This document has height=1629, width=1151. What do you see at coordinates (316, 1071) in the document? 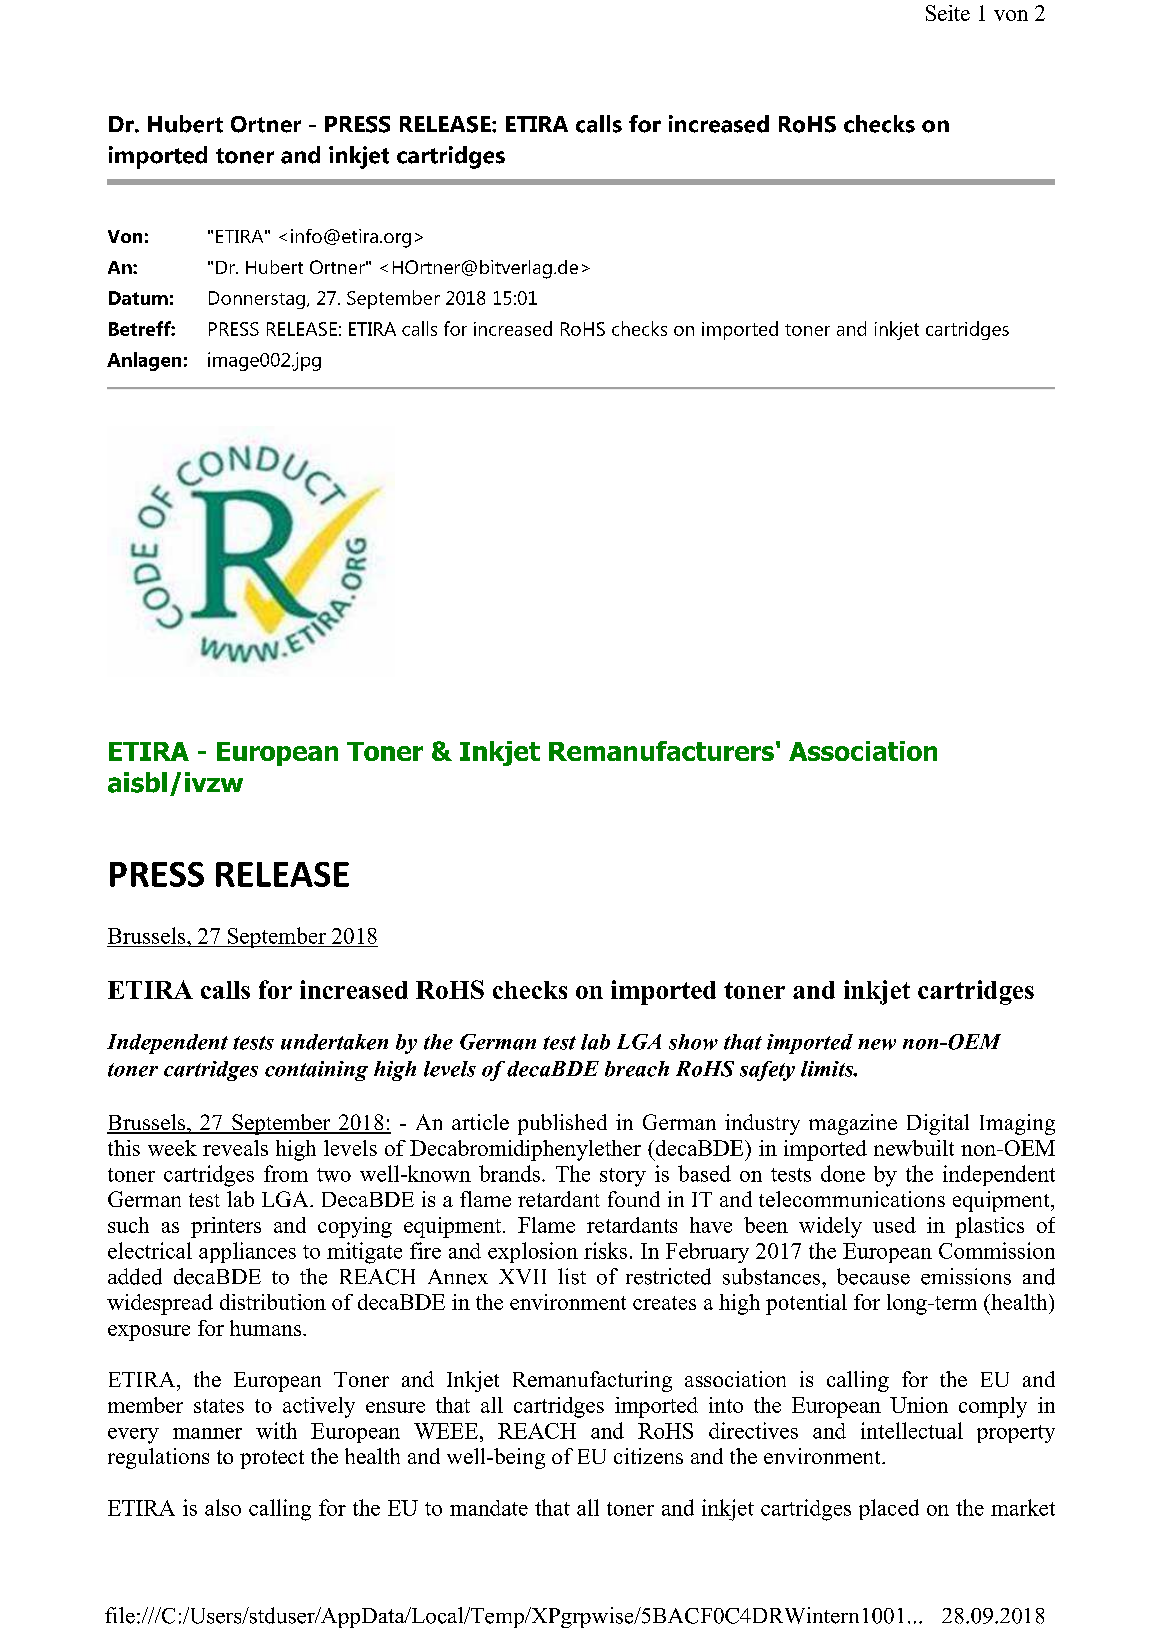
I see `containing` at bounding box center [316, 1071].
